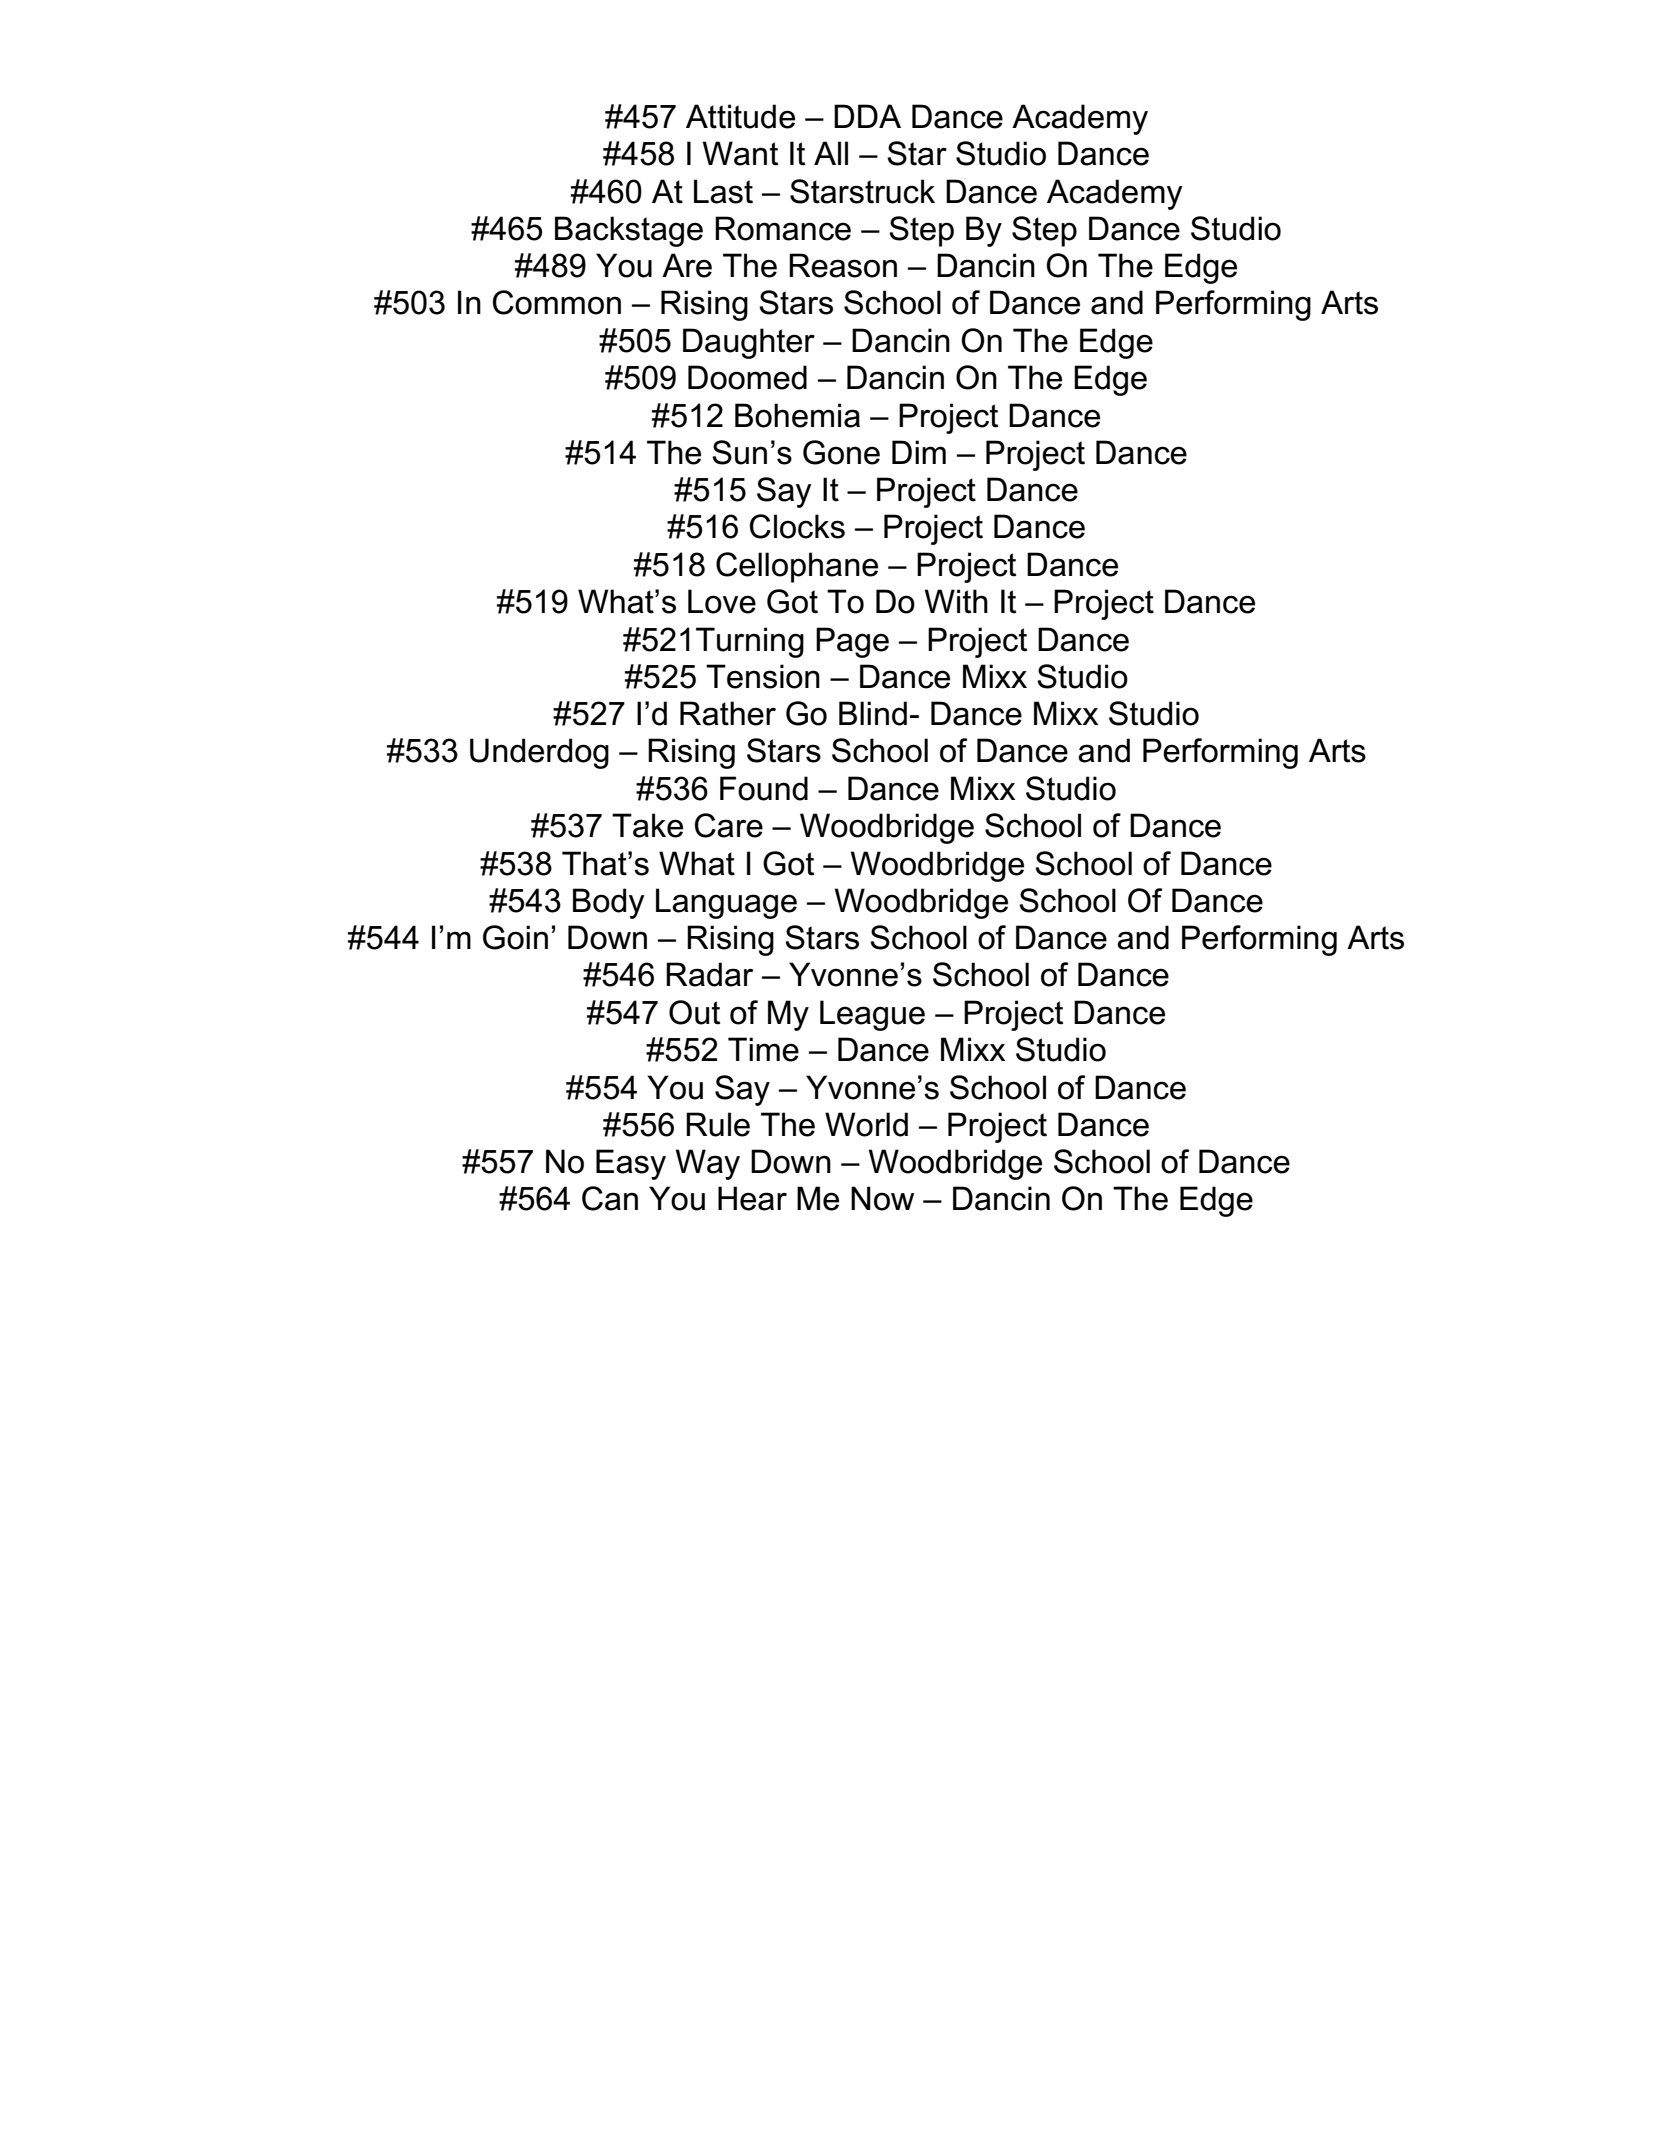 This screenshot has width=1656, height=2143. What do you see at coordinates (740, 153) in the screenshot?
I see `Want` at bounding box center [740, 153].
